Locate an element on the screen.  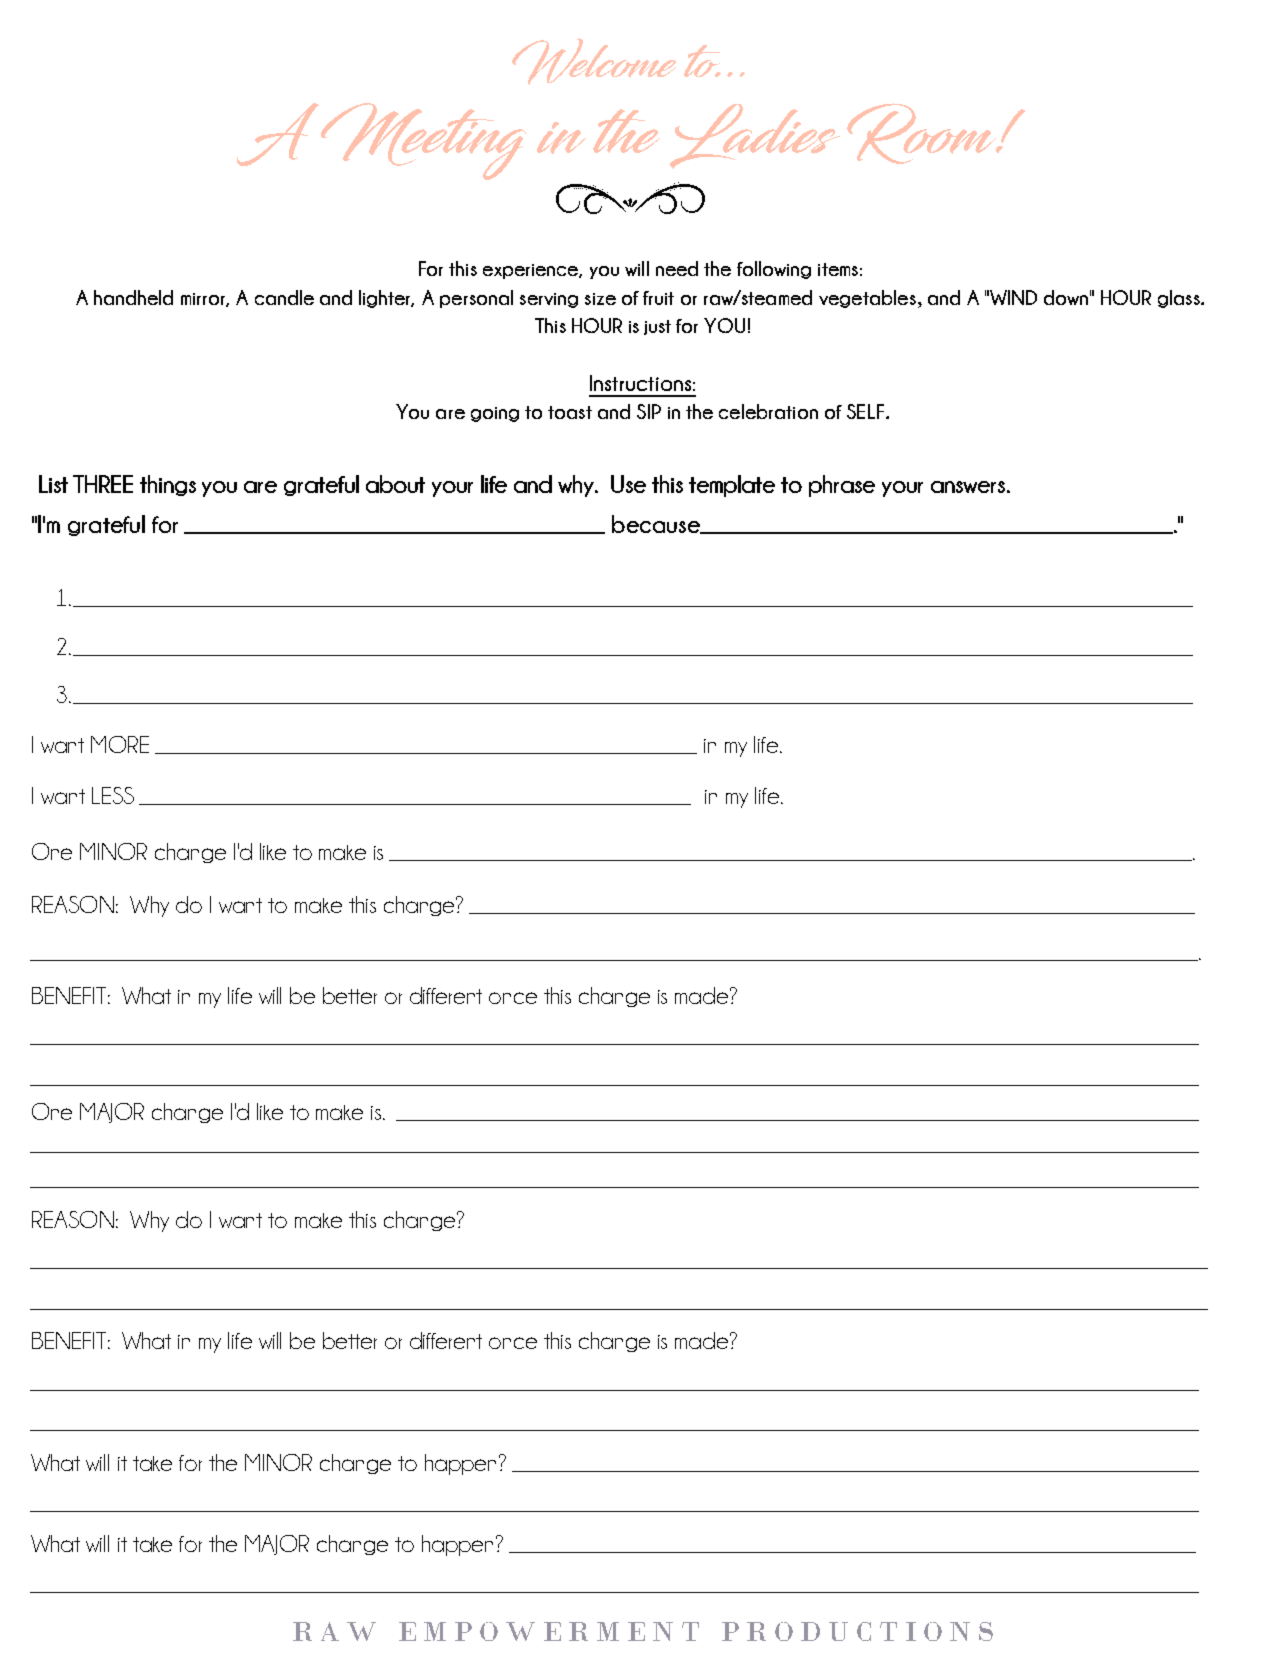
LESS is located at coordinates (113, 795).
